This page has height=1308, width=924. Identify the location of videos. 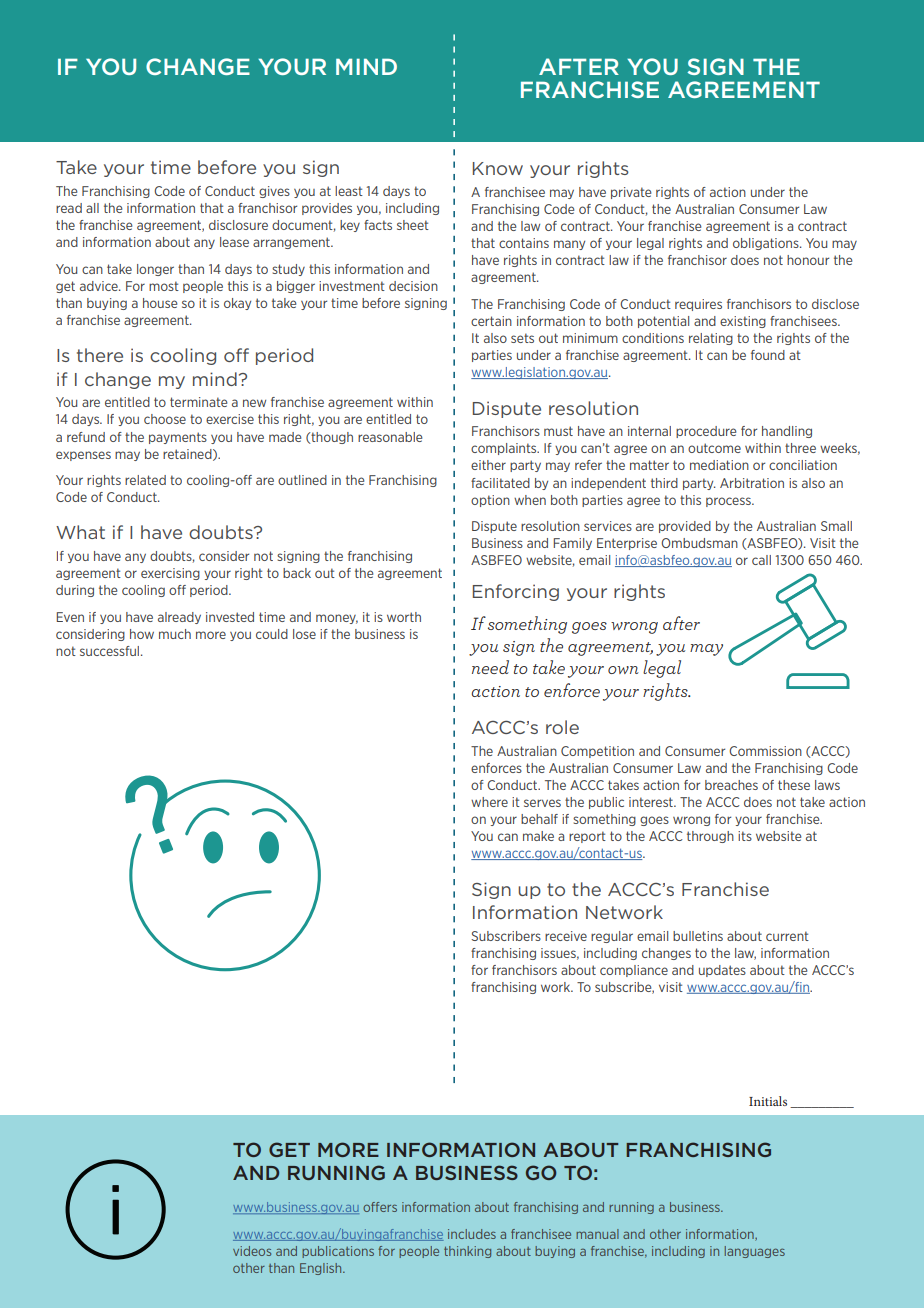
(252, 1251).
